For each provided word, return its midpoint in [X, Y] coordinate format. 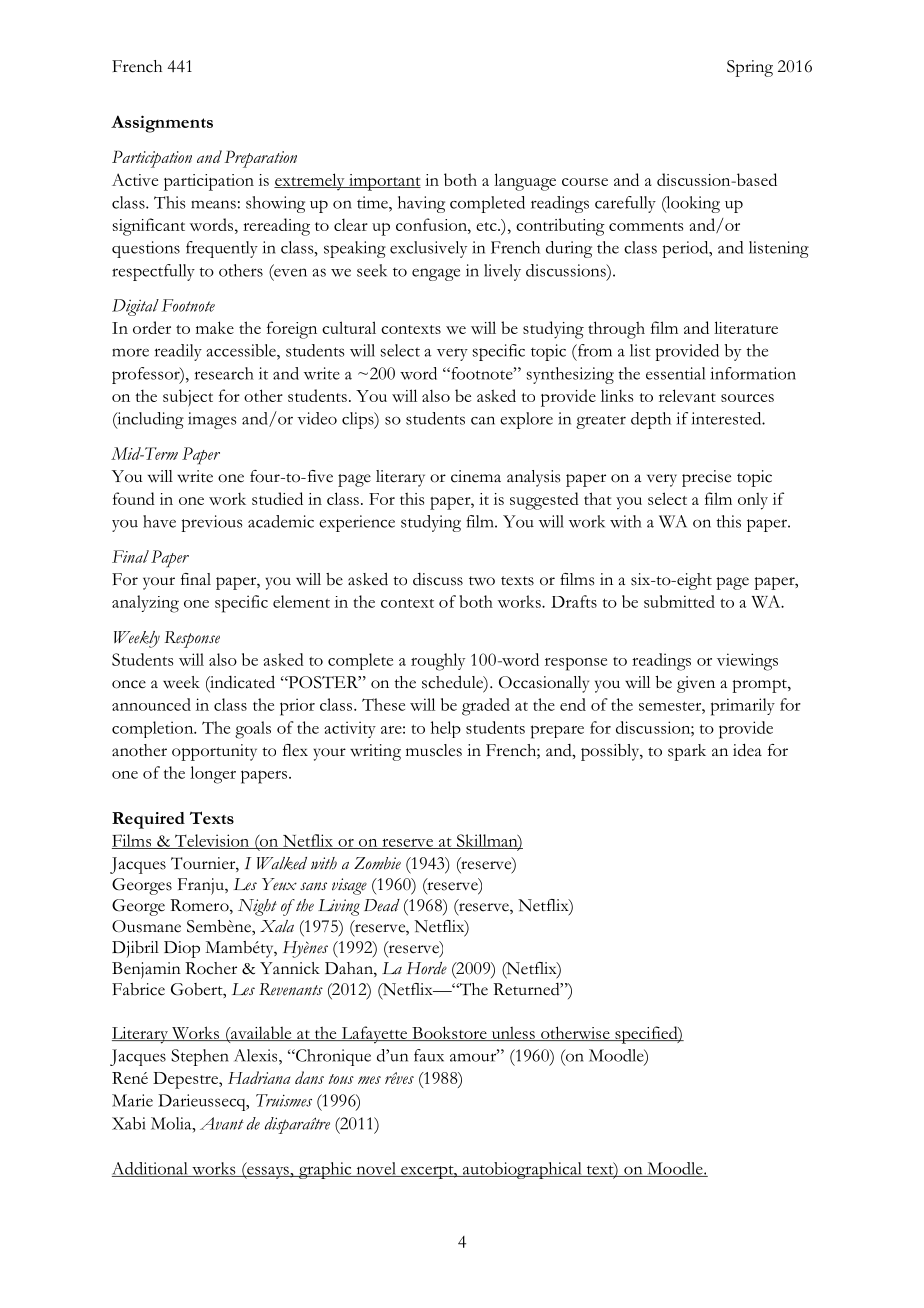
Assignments [162, 124]
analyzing [145, 604]
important [383, 182]
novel [376, 1169]
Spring [750, 68]
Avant [222, 1123]
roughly [438, 662]
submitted [679, 601]
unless [513, 1034]
